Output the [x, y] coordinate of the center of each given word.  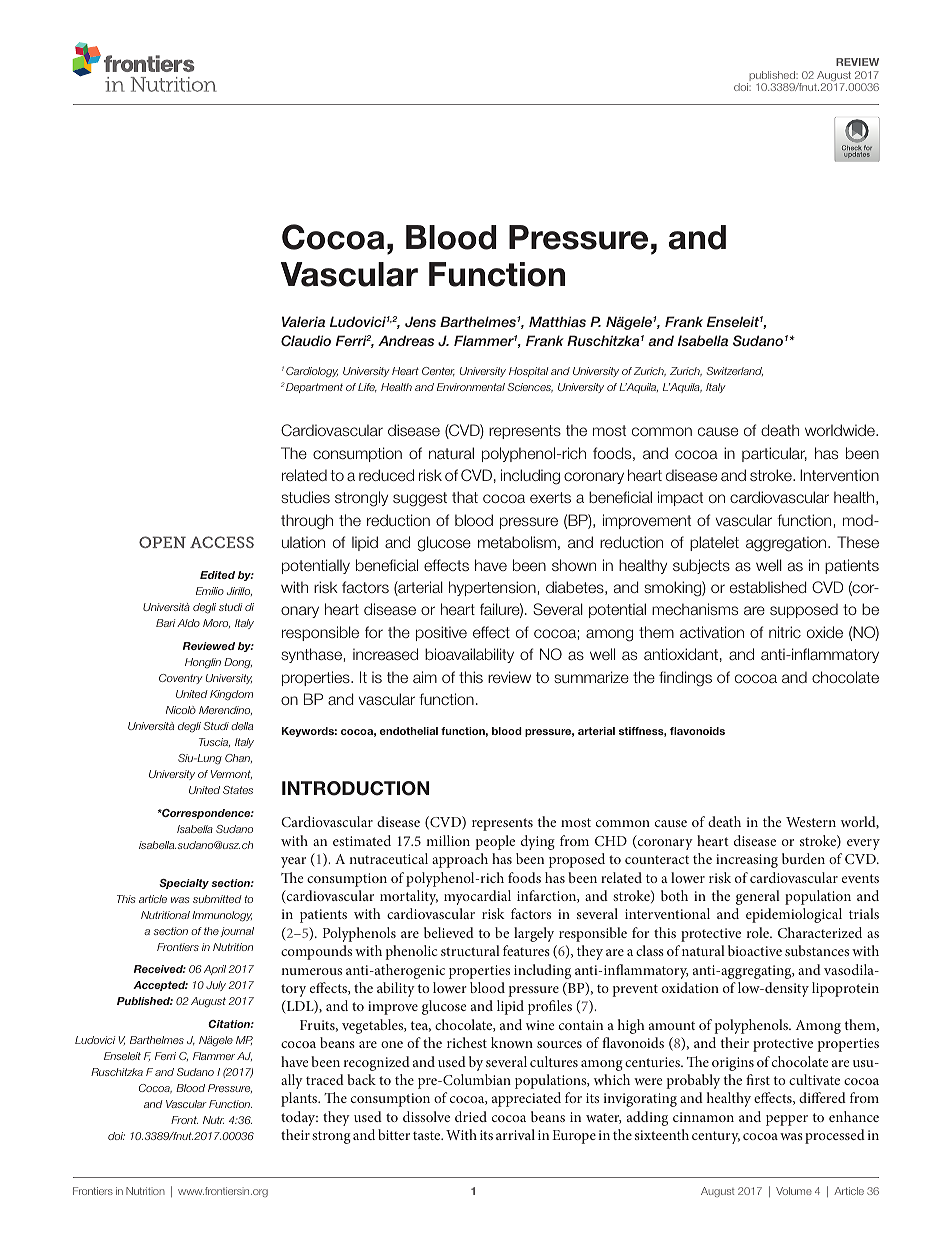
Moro [216, 623]
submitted [217, 899]
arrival [515, 1134]
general [758, 897]
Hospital [528, 372]
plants [300, 1099]
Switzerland [735, 371]
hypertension [492, 588]
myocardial [477, 897]
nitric [785, 632]
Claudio [306, 340]
